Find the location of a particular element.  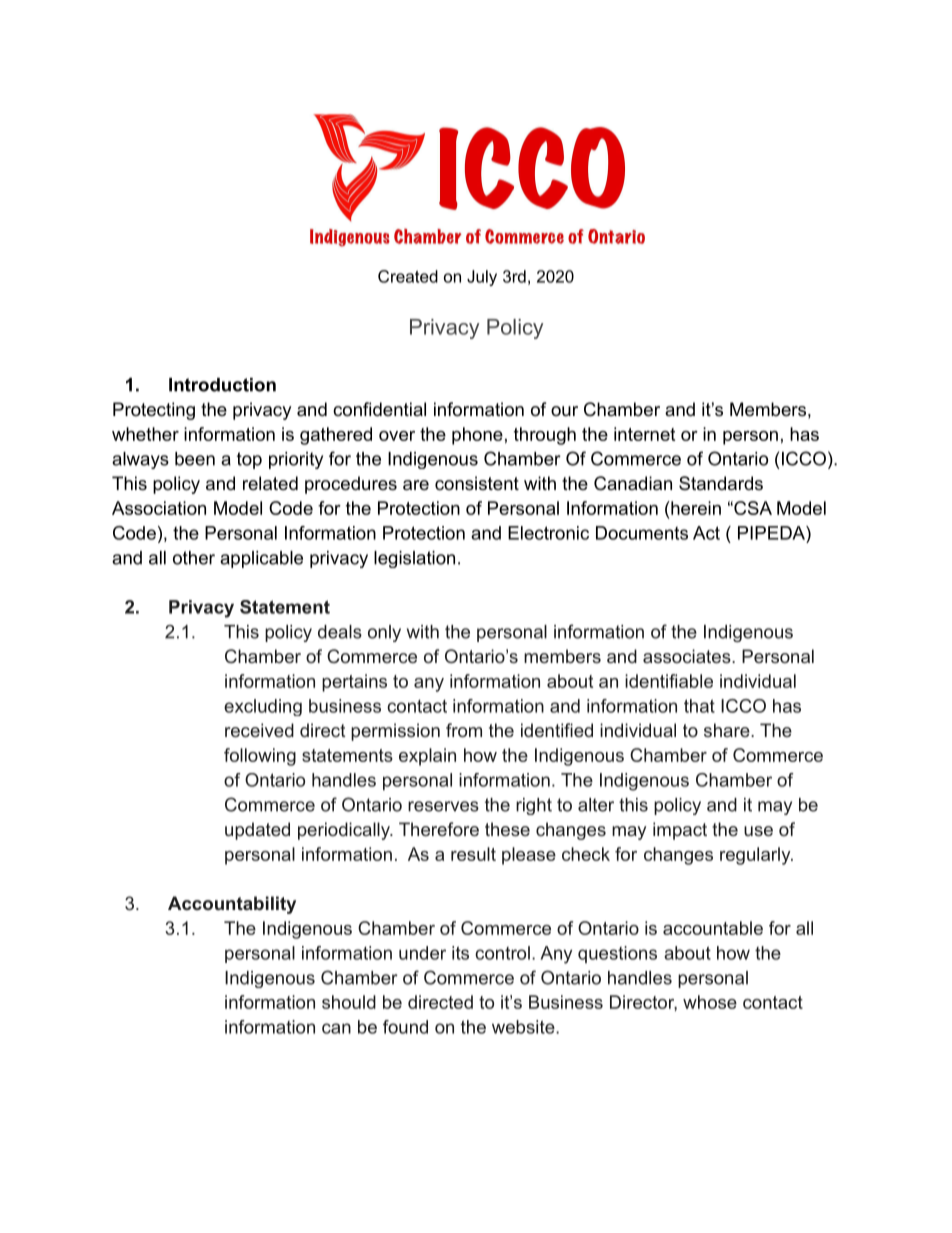

legislation is located at coordinates (414, 559).
